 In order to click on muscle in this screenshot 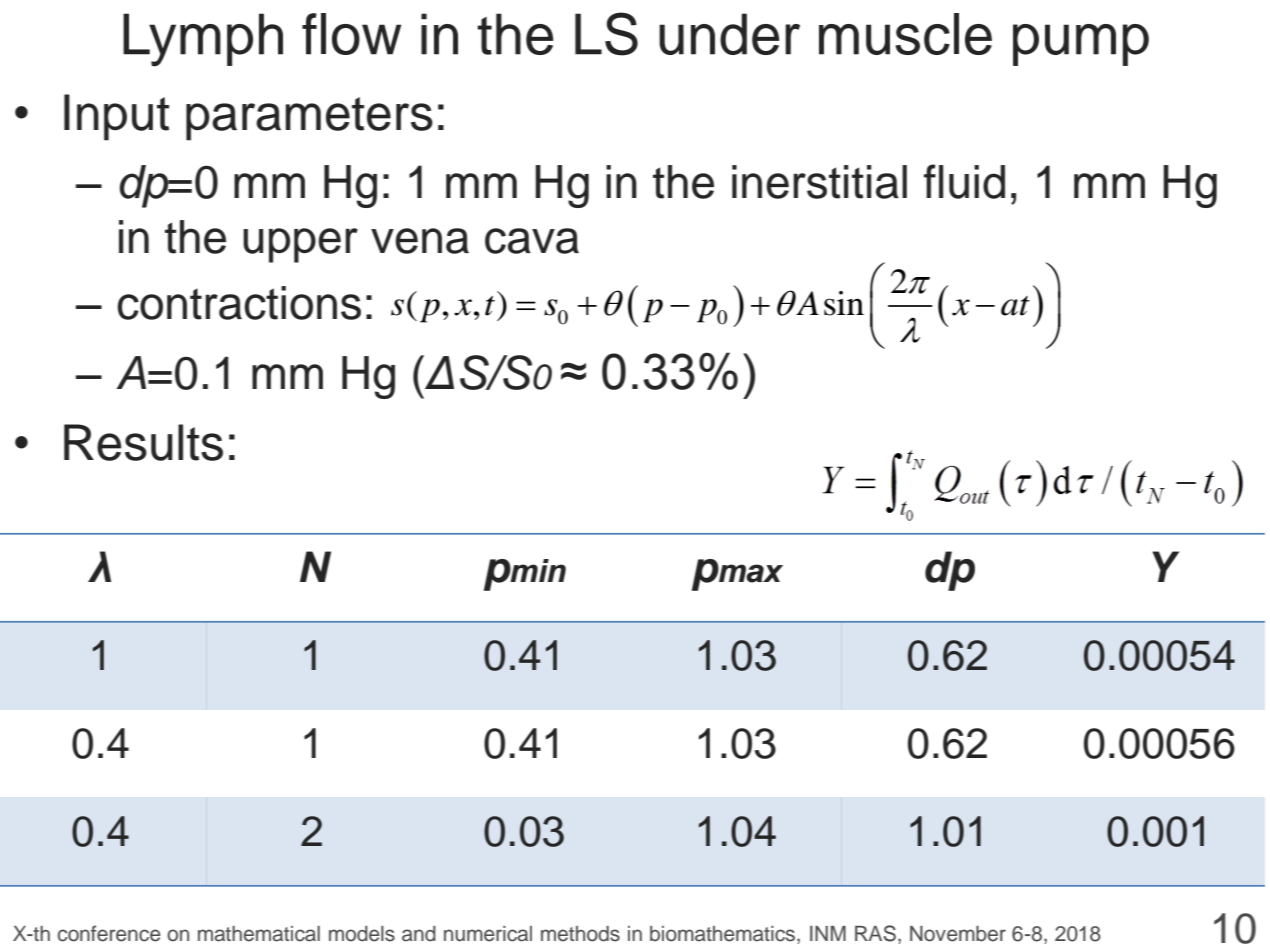, I will do `click(905, 34)`.
